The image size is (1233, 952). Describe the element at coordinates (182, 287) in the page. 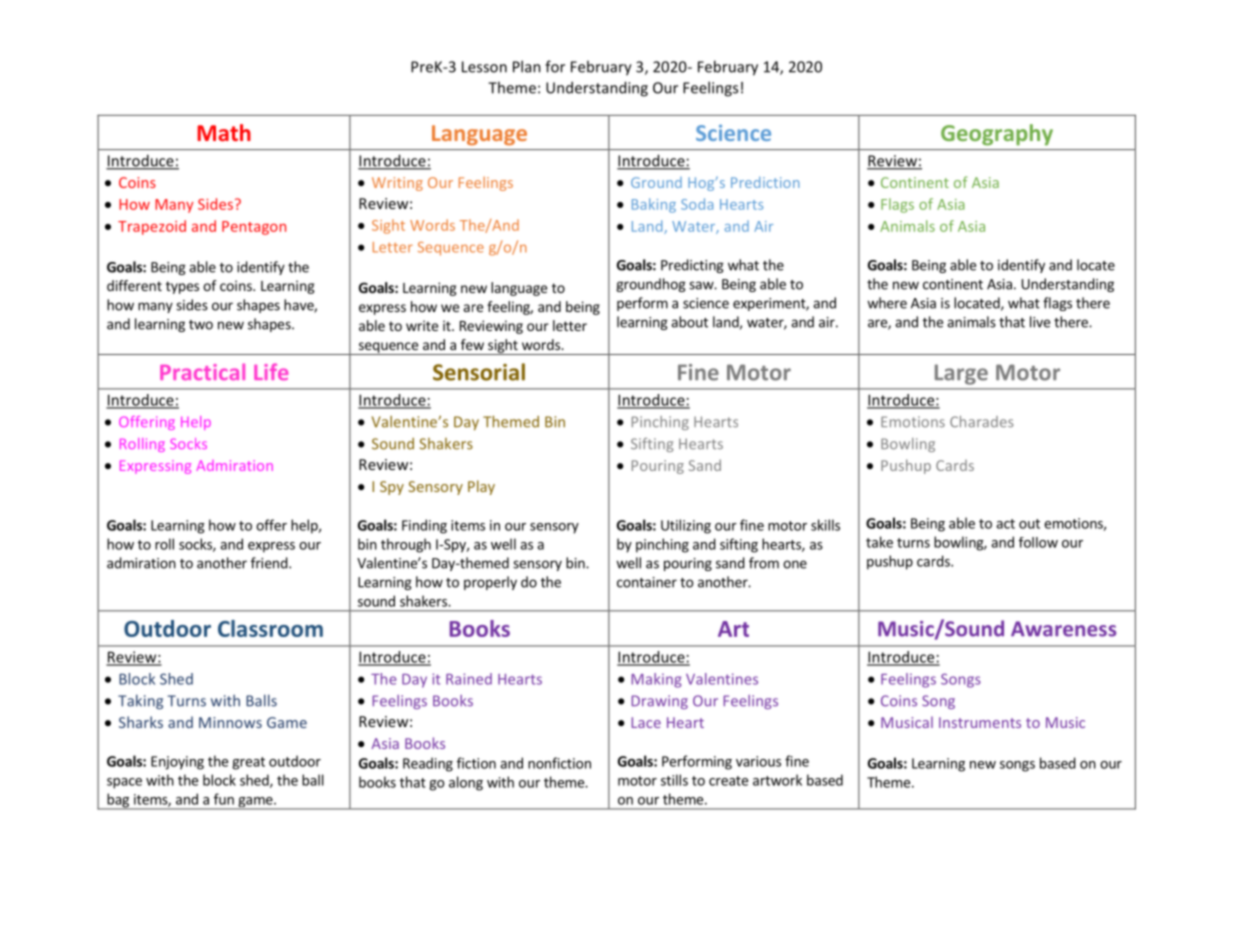

I see `types` at that location.
